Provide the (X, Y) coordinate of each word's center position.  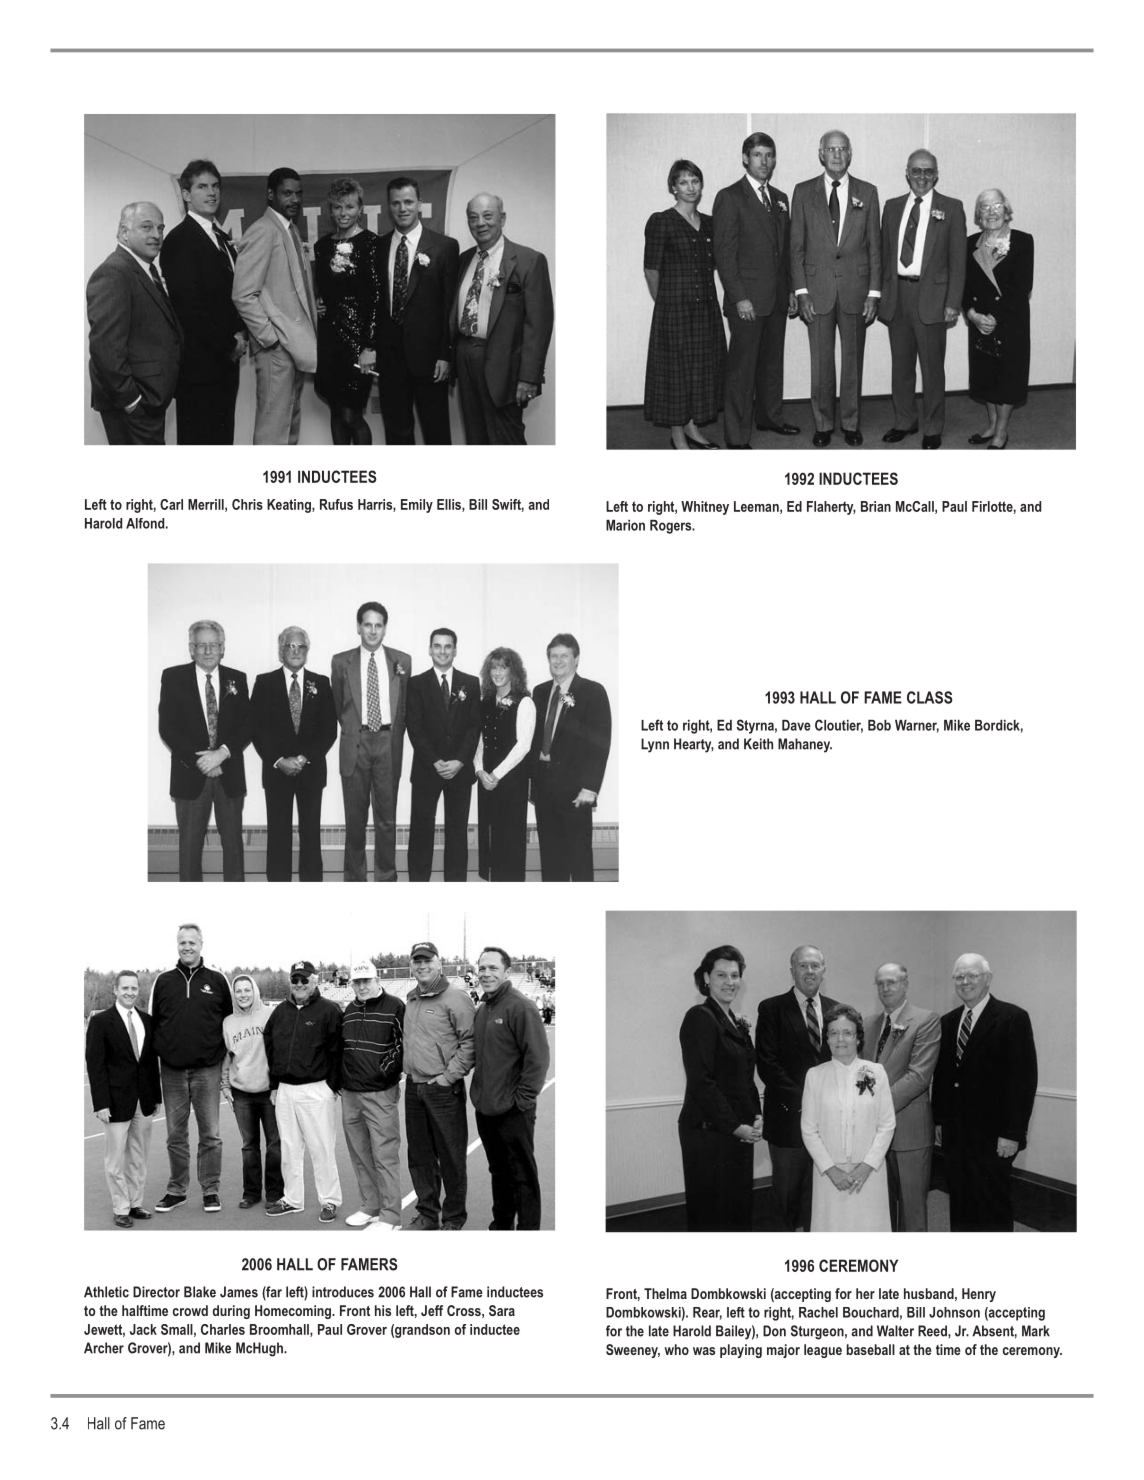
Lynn (655, 745)
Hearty (694, 745)
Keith (758, 744)
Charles (223, 1329)
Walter (895, 1331)
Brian (876, 506)
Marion (625, 525)
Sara (502, 1310)
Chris (247, 504)
